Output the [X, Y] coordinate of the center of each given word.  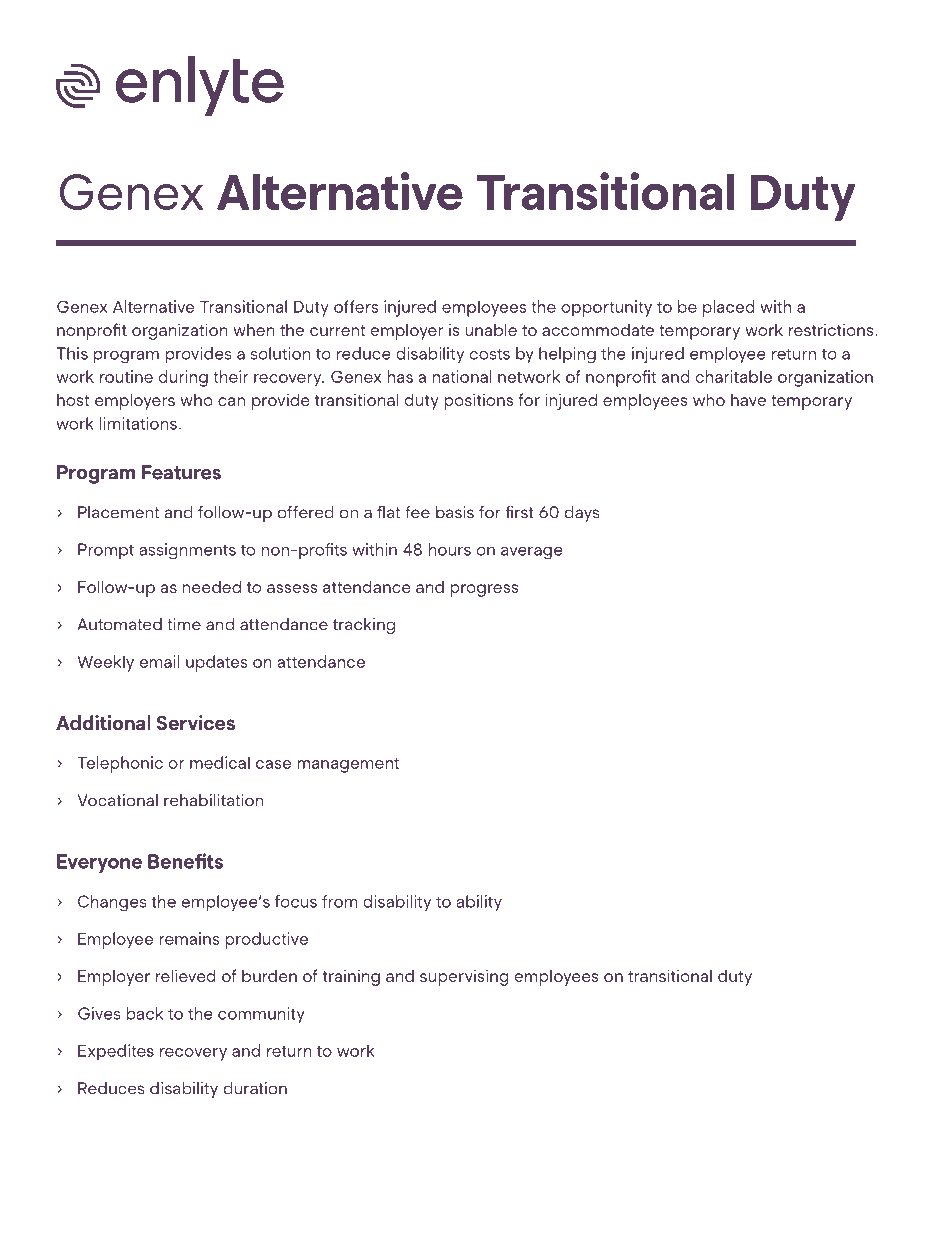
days [582, 514]
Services [195, 722]
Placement [118, 512]
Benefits [185, 861]
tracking [364, 626]
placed [729, 308]
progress [485, 590]
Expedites [116, 1052]
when [254, 329]
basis [455, 512]
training [351, 977]
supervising [464, 977]
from [340, 901]
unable [491, 329]
